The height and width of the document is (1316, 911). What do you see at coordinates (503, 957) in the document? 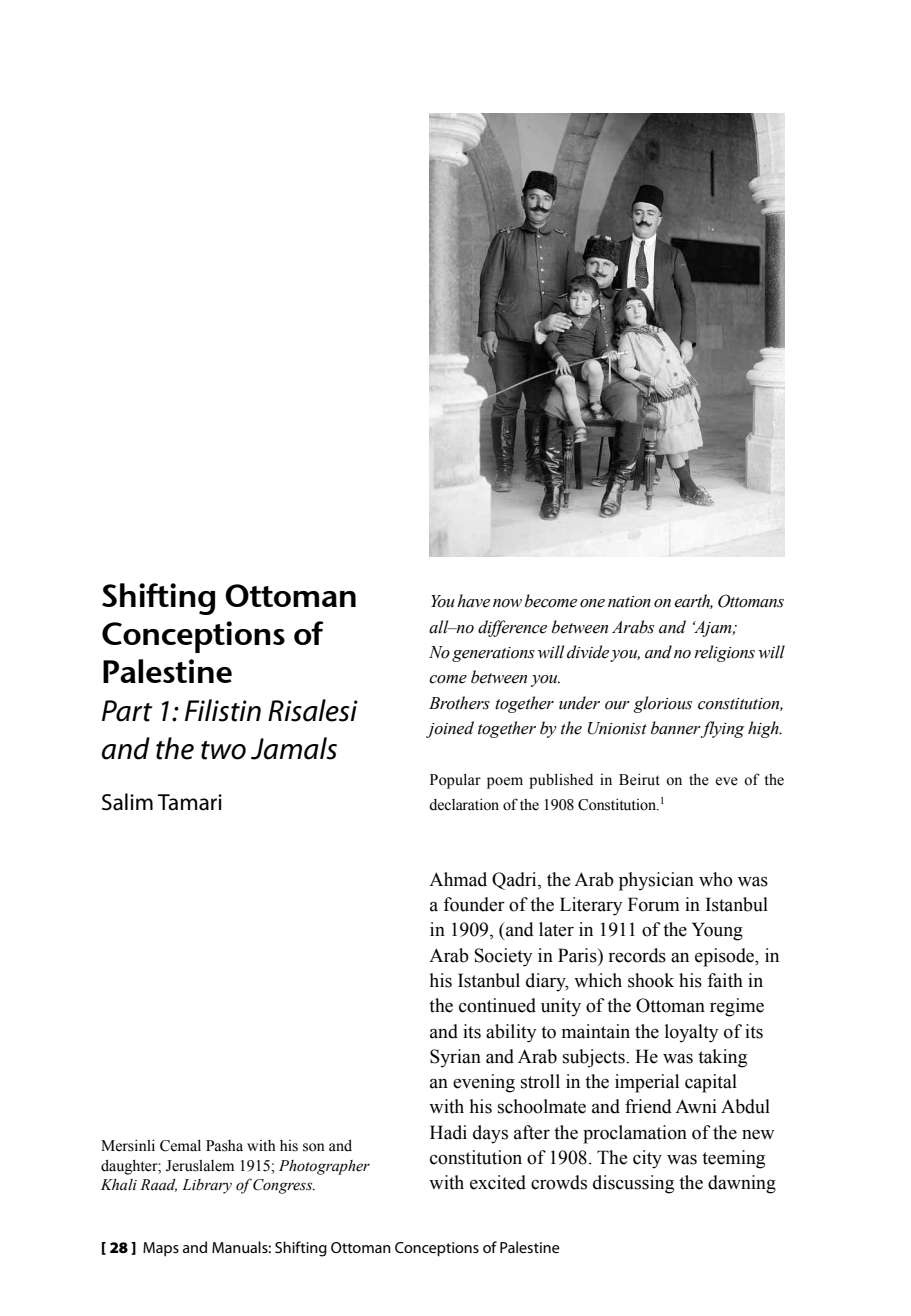
I see `Society` at bounding box center [503, 957].
